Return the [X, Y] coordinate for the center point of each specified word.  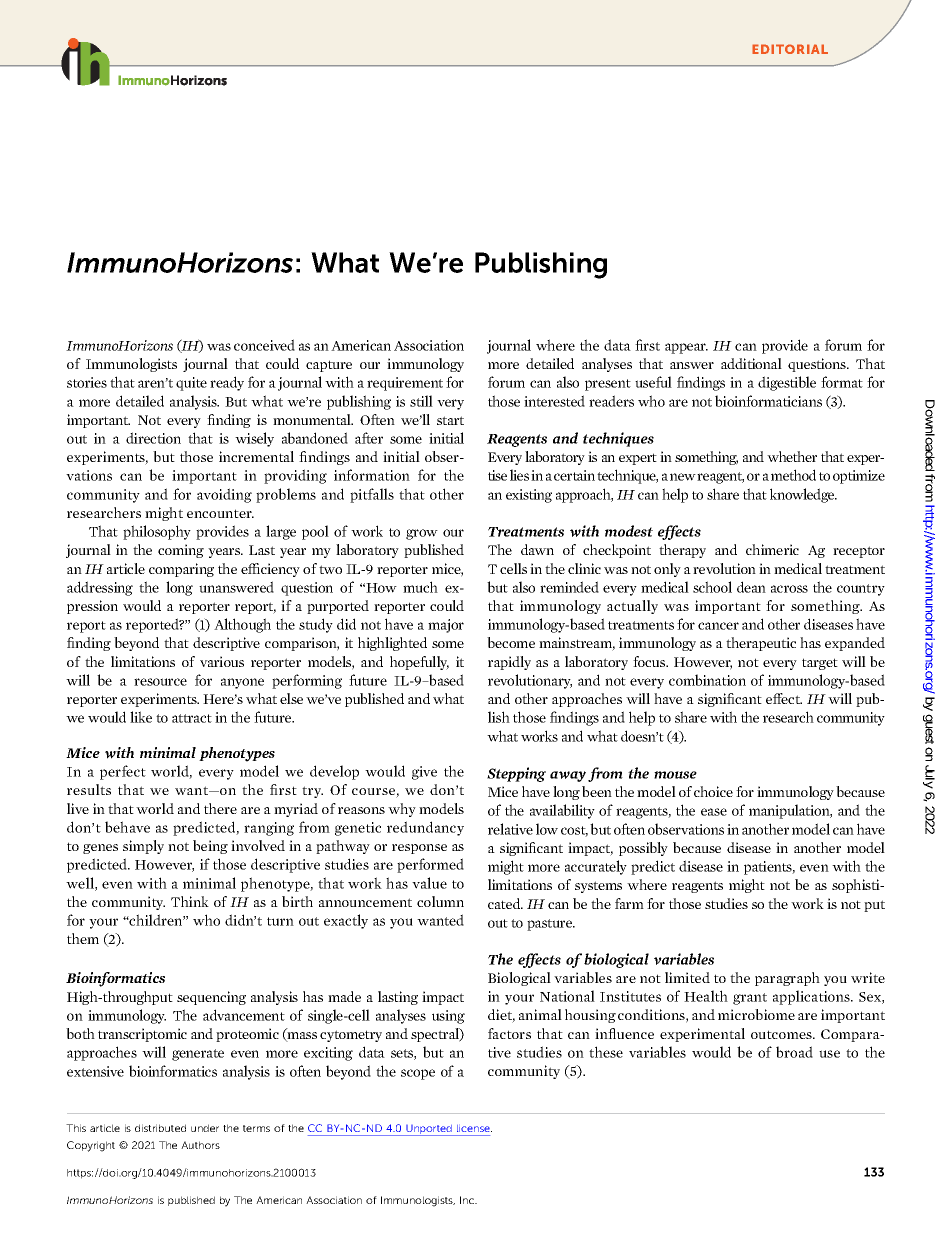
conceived [264, 345]
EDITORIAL [790, 49]
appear [686, 348]
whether [792, 456]
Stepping [516, 774]
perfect [123, 772]
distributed [160, 1128]
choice [713, 791]
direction [153, 438]
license [474, 1128]
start [450, 420]
